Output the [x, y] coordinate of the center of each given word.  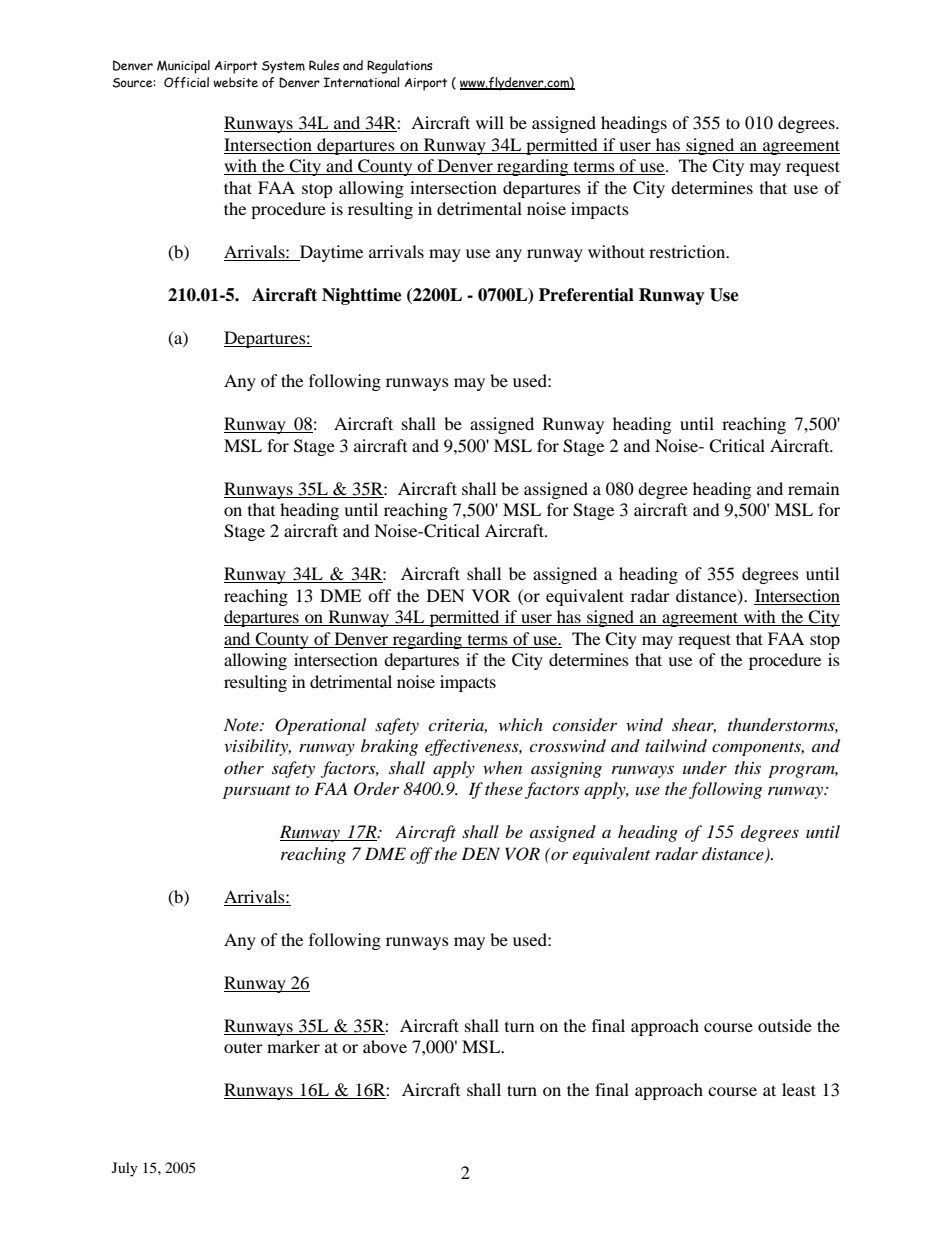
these [504, 788]
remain [813, 488]
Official [186, 82]
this [748, 767]
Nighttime [362, 296]
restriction [688, 251]
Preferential [586, 295]
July [125, 1169]
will [490, 122]
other [244, 767]
